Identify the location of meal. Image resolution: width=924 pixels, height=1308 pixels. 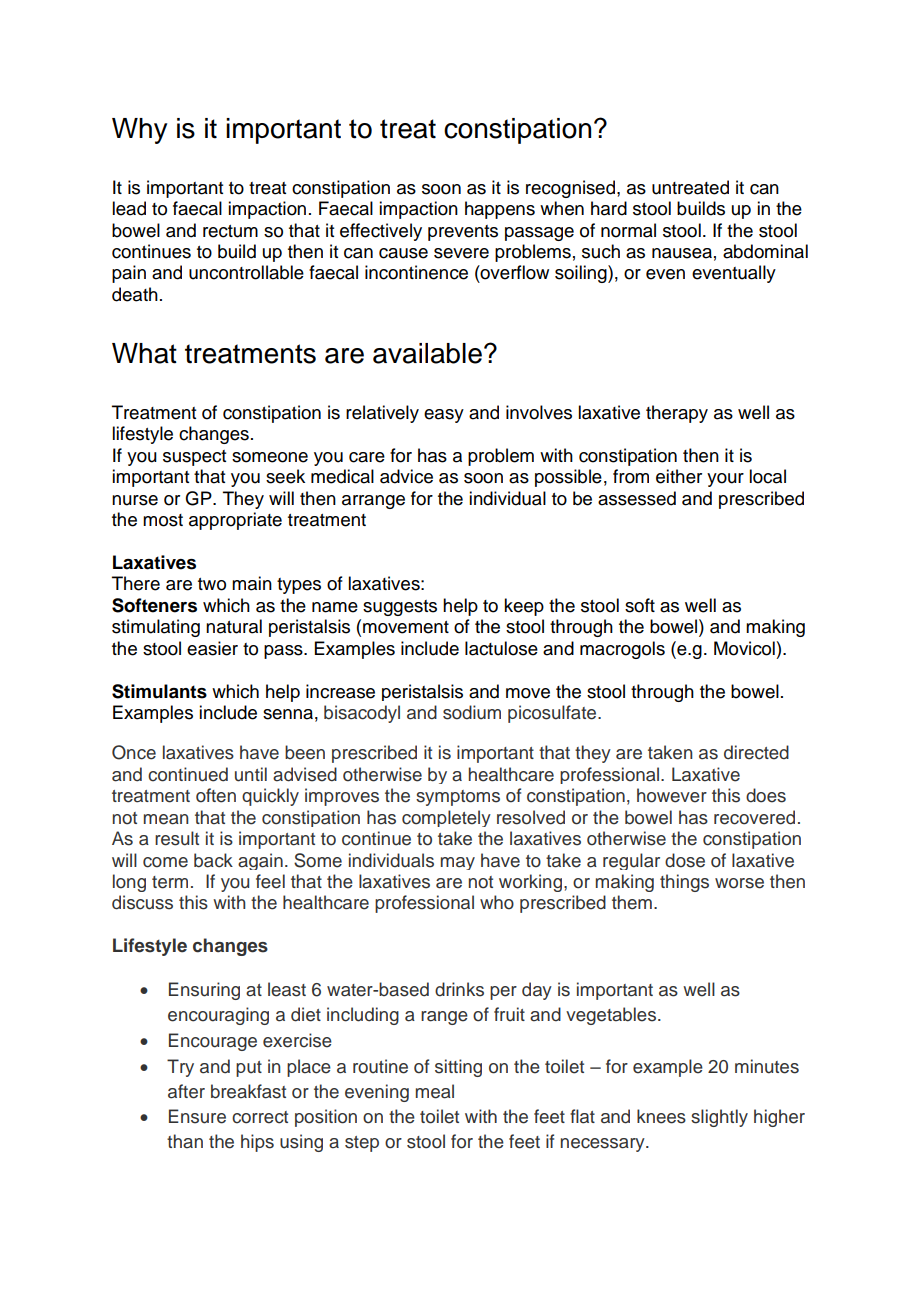
(435, 1091).
